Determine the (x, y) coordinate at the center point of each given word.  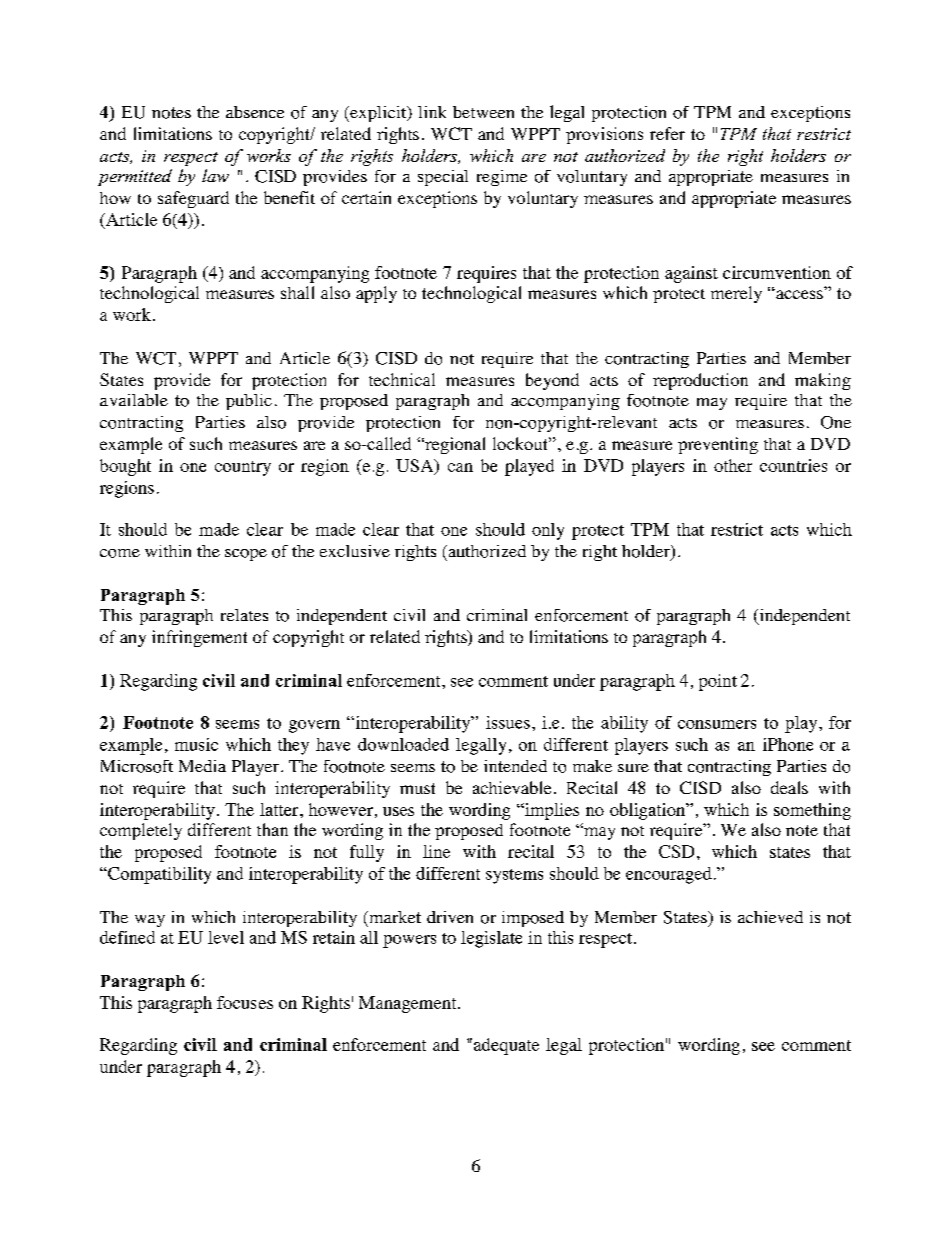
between (483, 112)
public (249, 402)
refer (667, 133)
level (226, 937)
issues (508, 722)
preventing (718, 445)
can (460, 467)
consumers (717, 724)
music (196, 744)
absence (255, 112)
